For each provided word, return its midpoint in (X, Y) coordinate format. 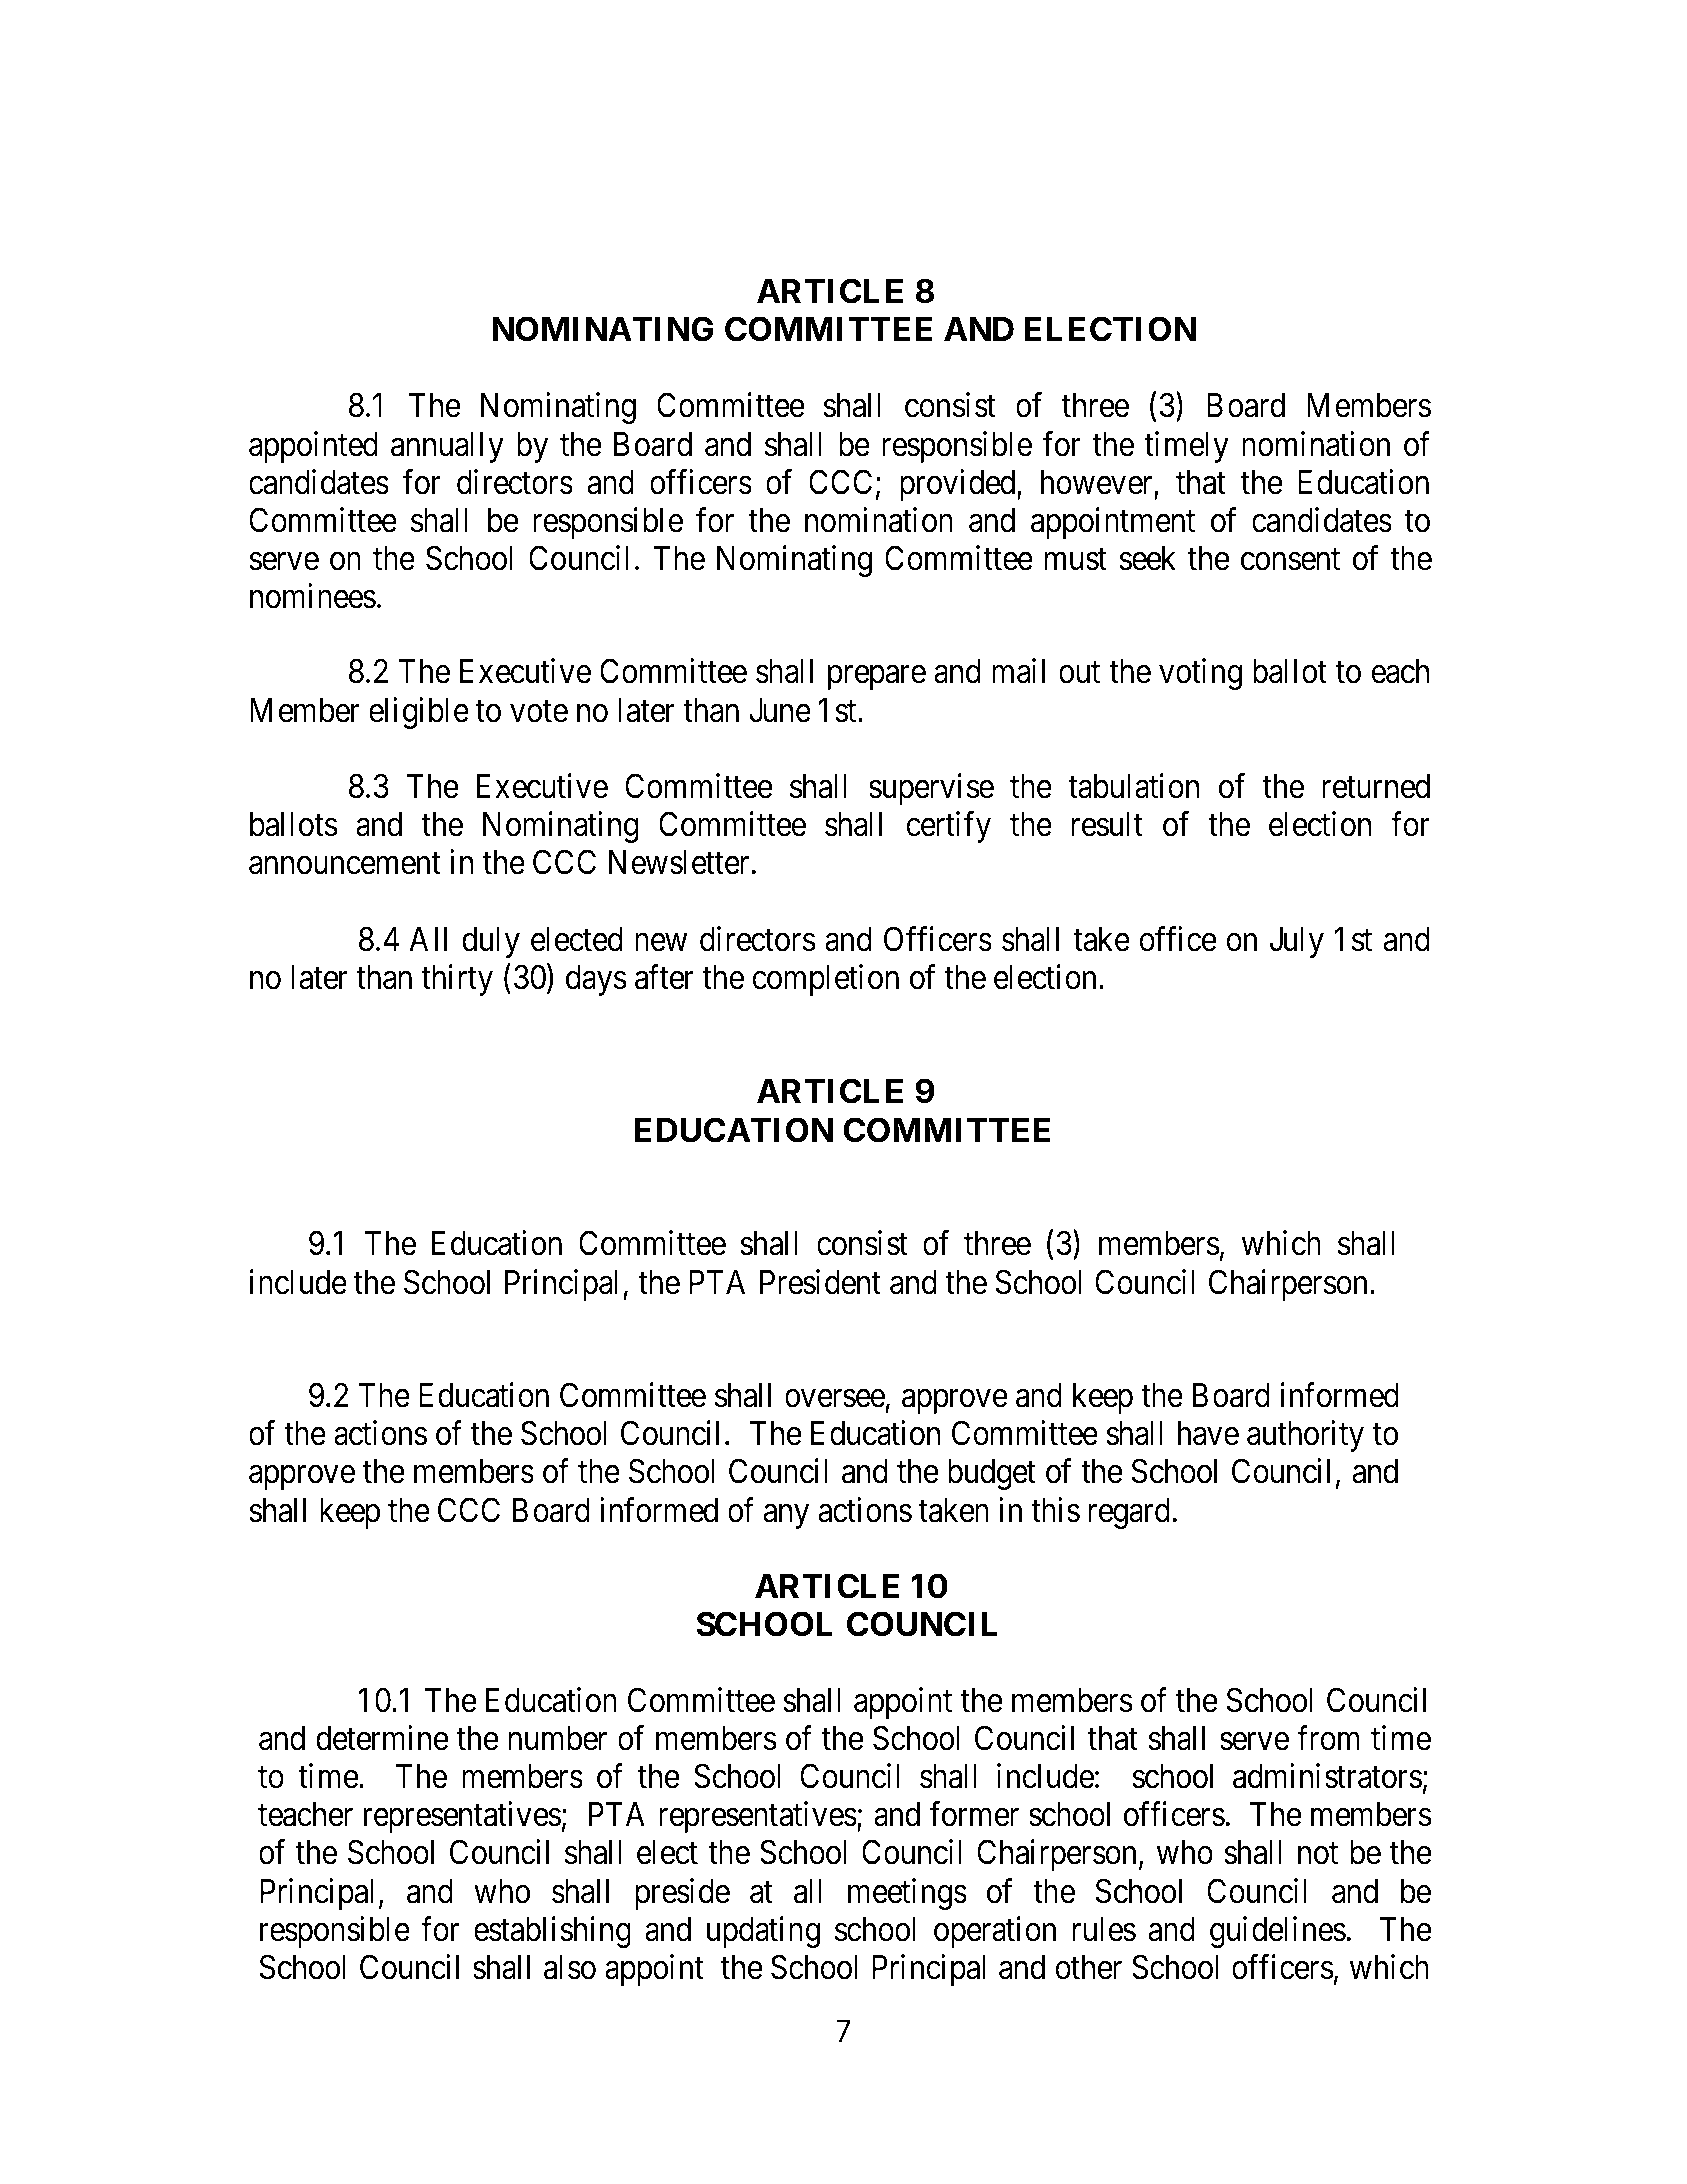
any (786, 1516)
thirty (457, 980)
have (1208, 1433)
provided (959, 485)
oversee (835, 1399)
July (1297, 942)
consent (1290, 560)
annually (447, 447)
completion (825, 980)
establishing (552, 1932)
